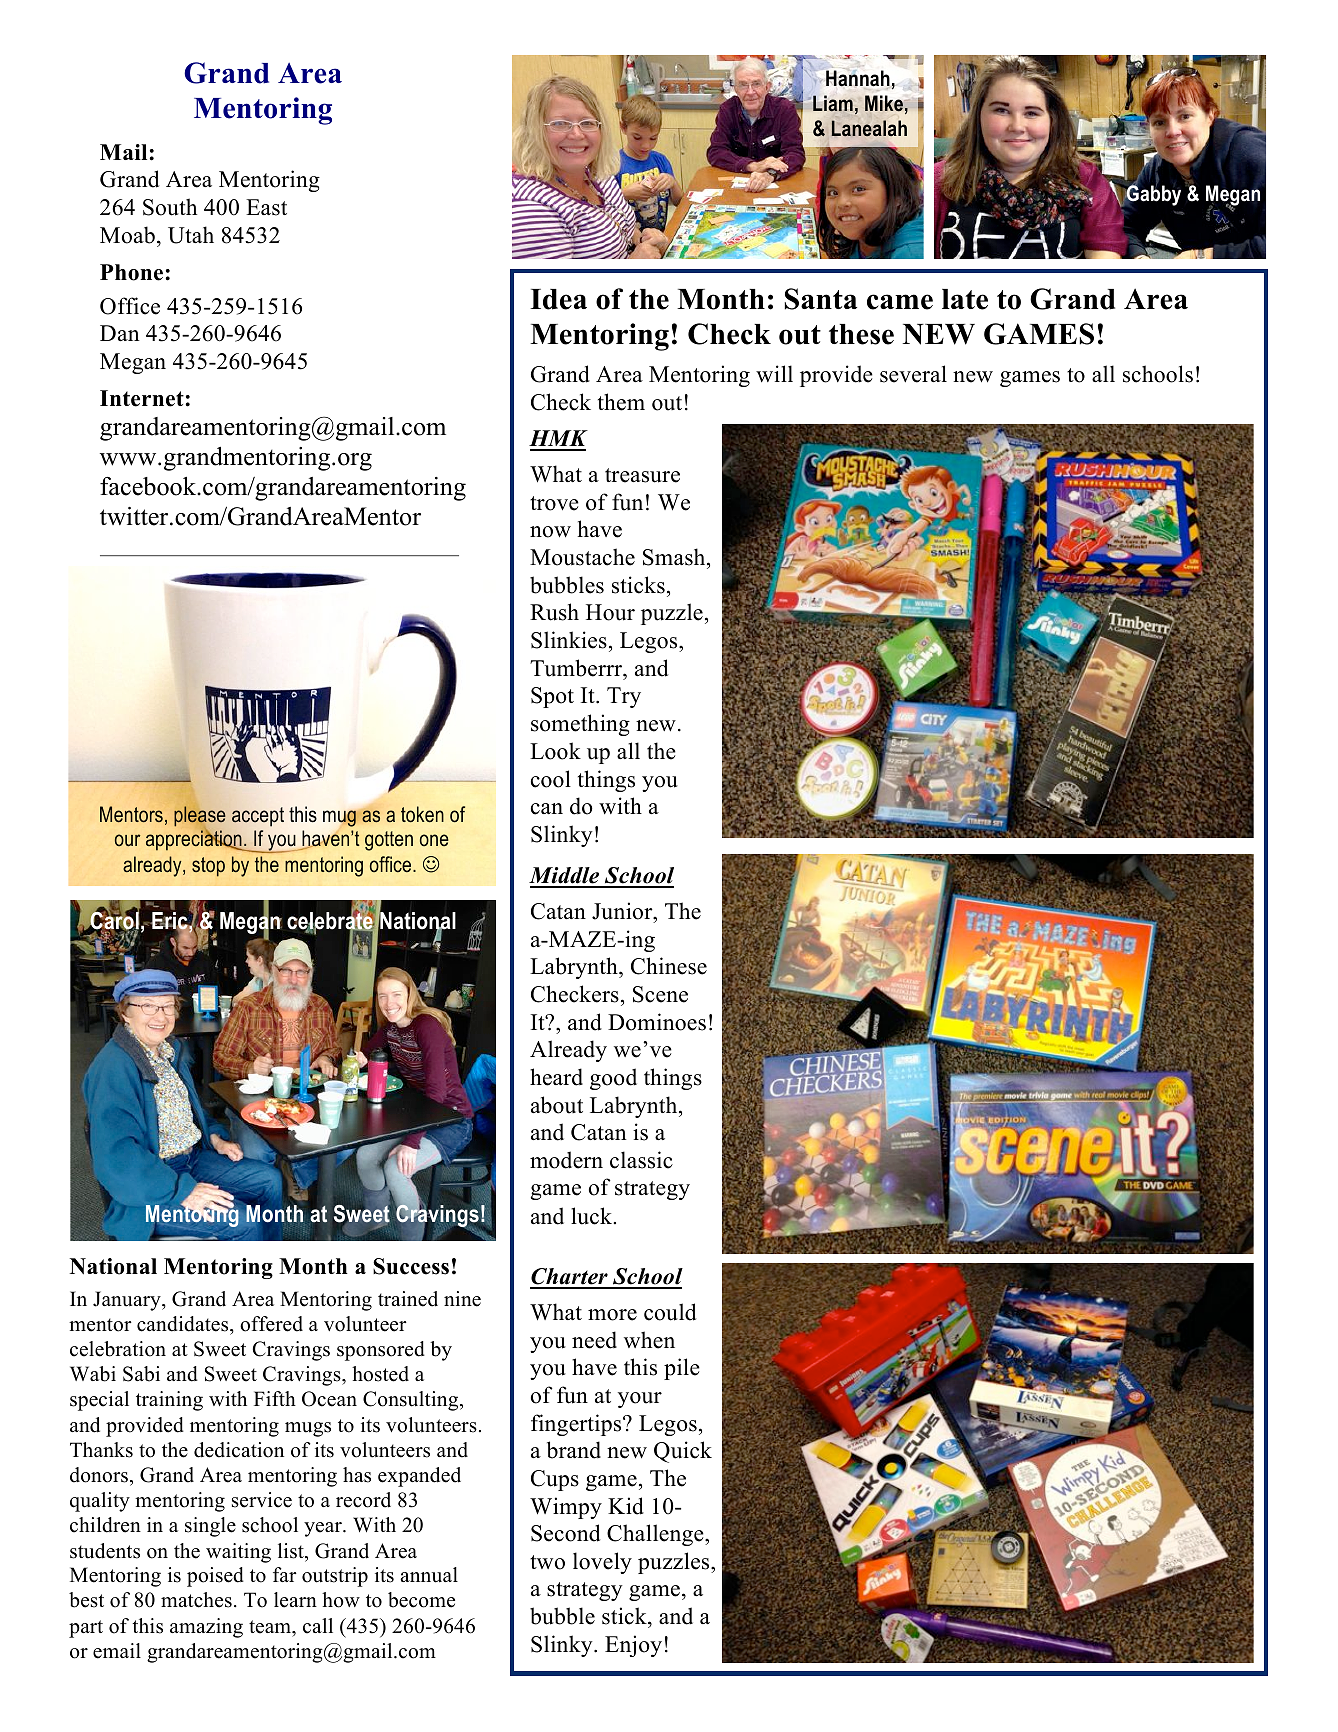 The image size is (1338, 1732). Describe the element at coordinates (170, 207) in the screenshot. I see `South` at that location.
